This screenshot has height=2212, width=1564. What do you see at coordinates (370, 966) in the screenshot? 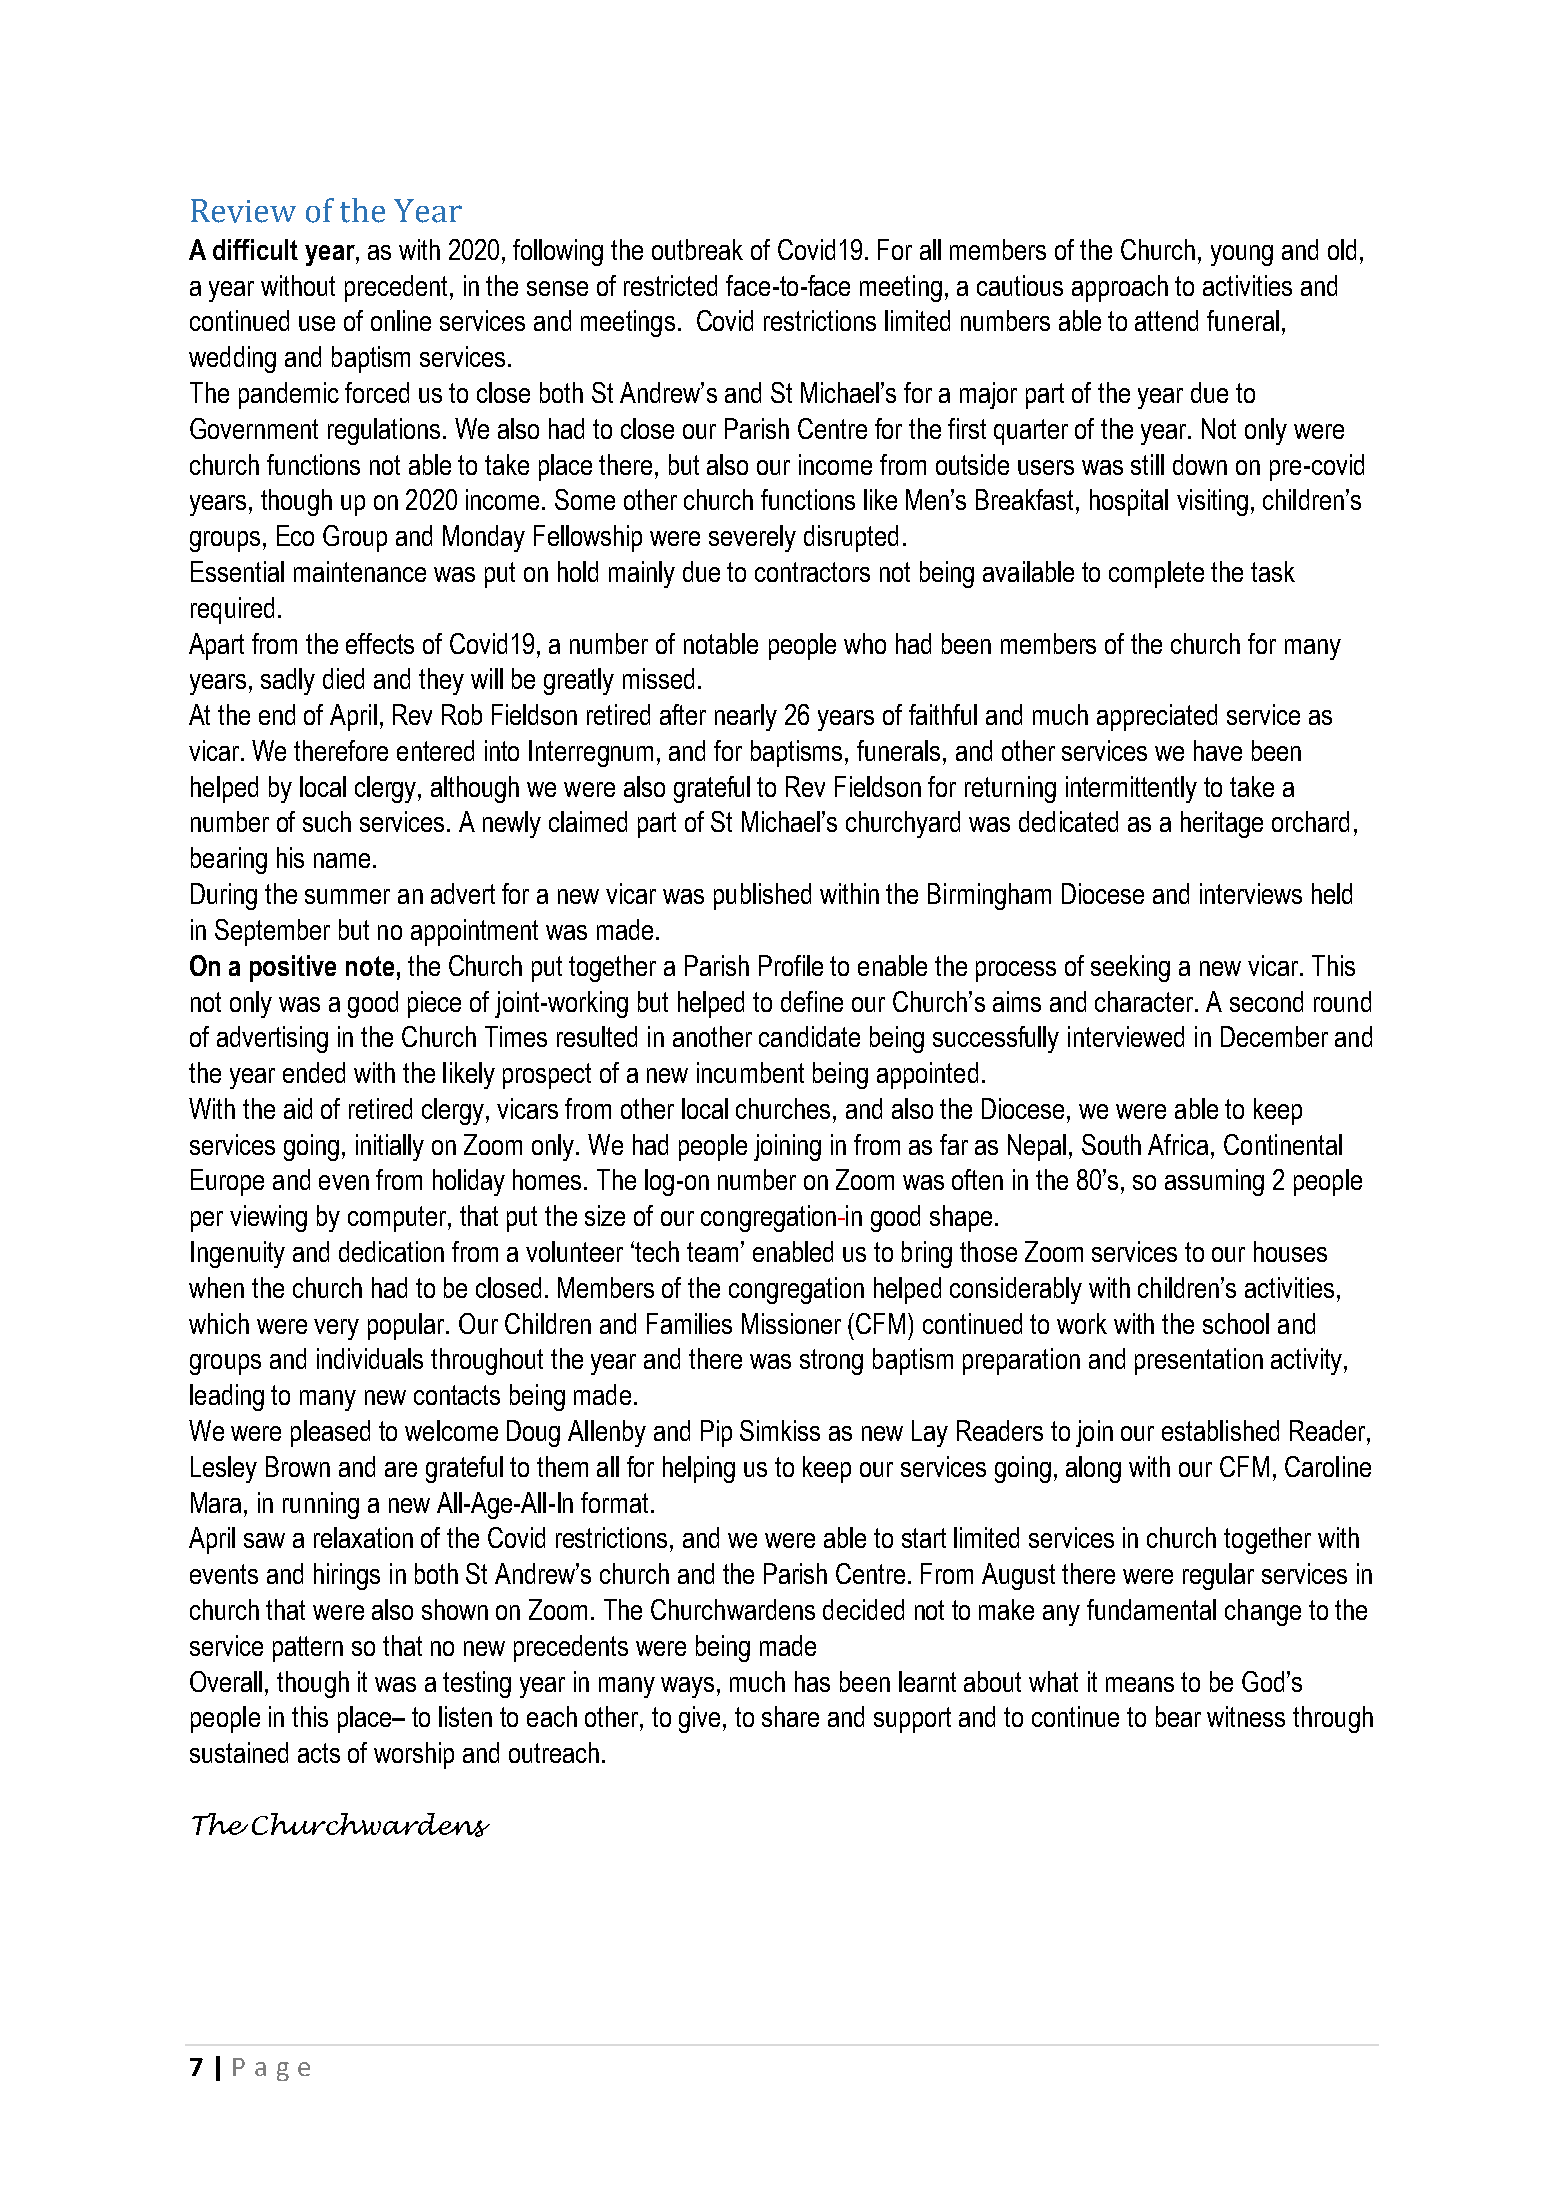
I see `note` at bounding box center [370, 966].
